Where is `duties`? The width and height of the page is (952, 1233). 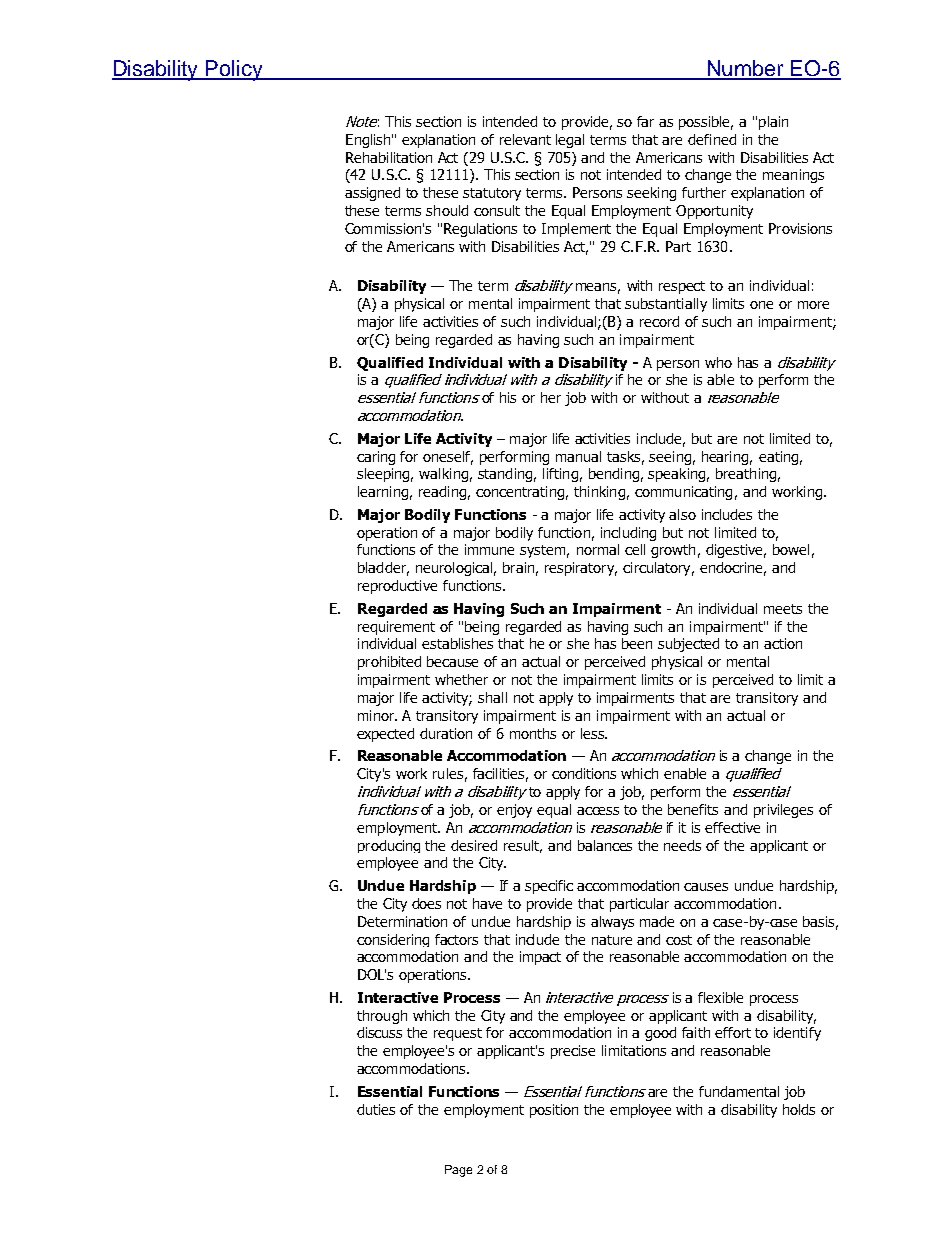
duties is located at coordinates (376, 1109).
